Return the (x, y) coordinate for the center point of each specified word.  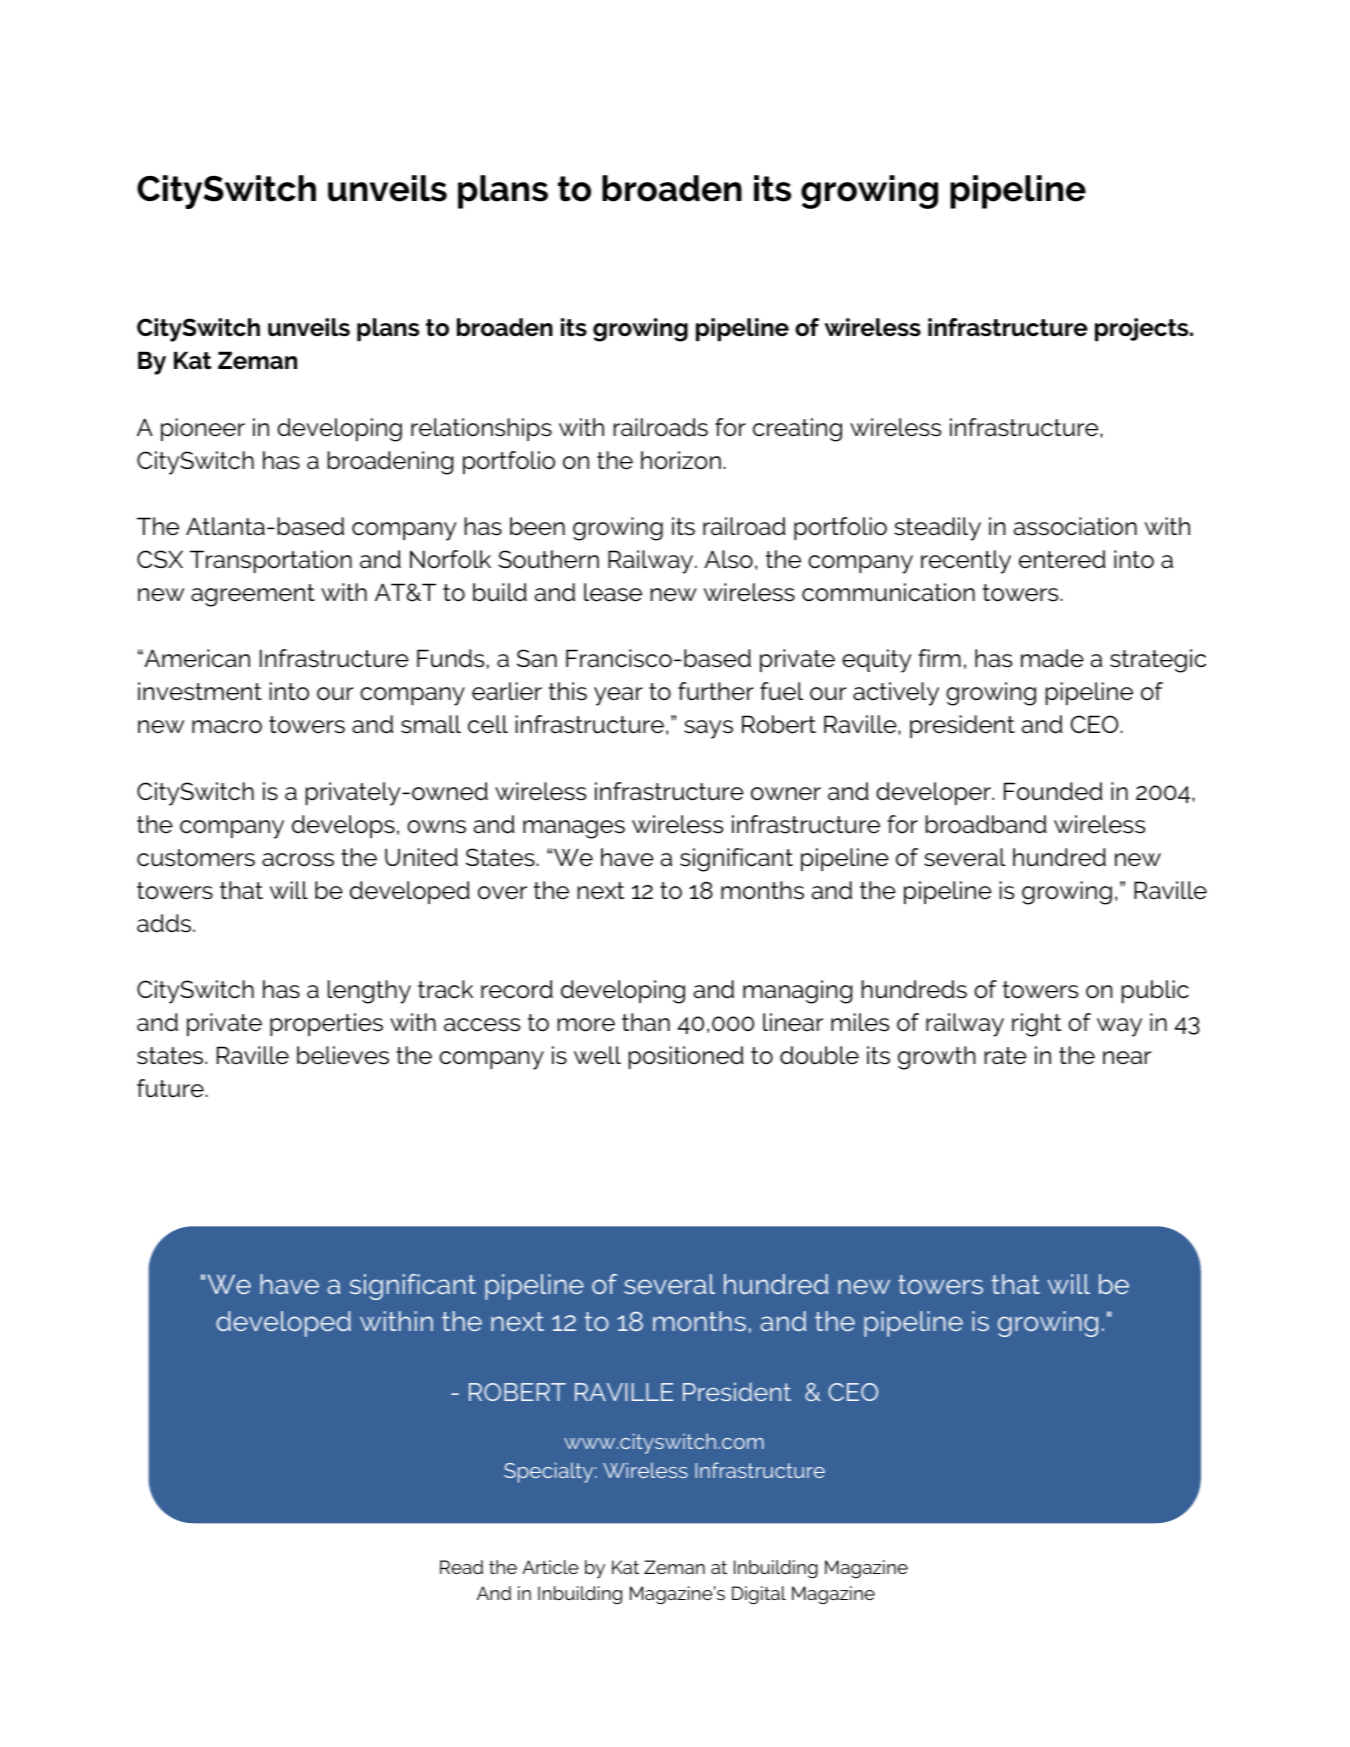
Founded (1053, 791)
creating (797, 430)
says (708, 729)
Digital (759, 1595)
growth (936, 1058)
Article (550, 1567)
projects (1143, 329)
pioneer (203, 429)
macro (227, 727)
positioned (686, 1057)
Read (461, 1567)
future (170, 1088)
